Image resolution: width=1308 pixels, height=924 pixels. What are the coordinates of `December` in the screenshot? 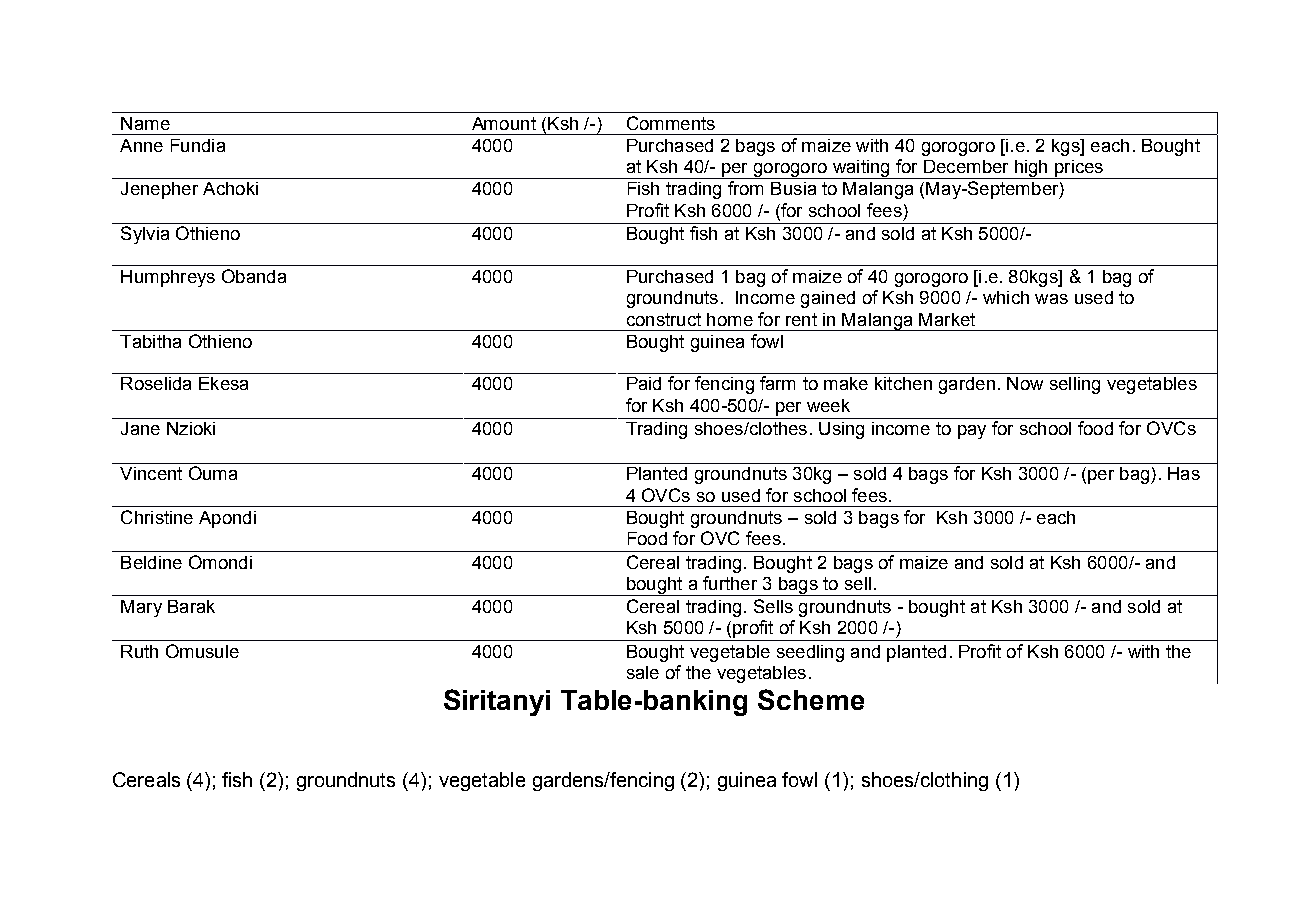 It's located at (966, 166).
